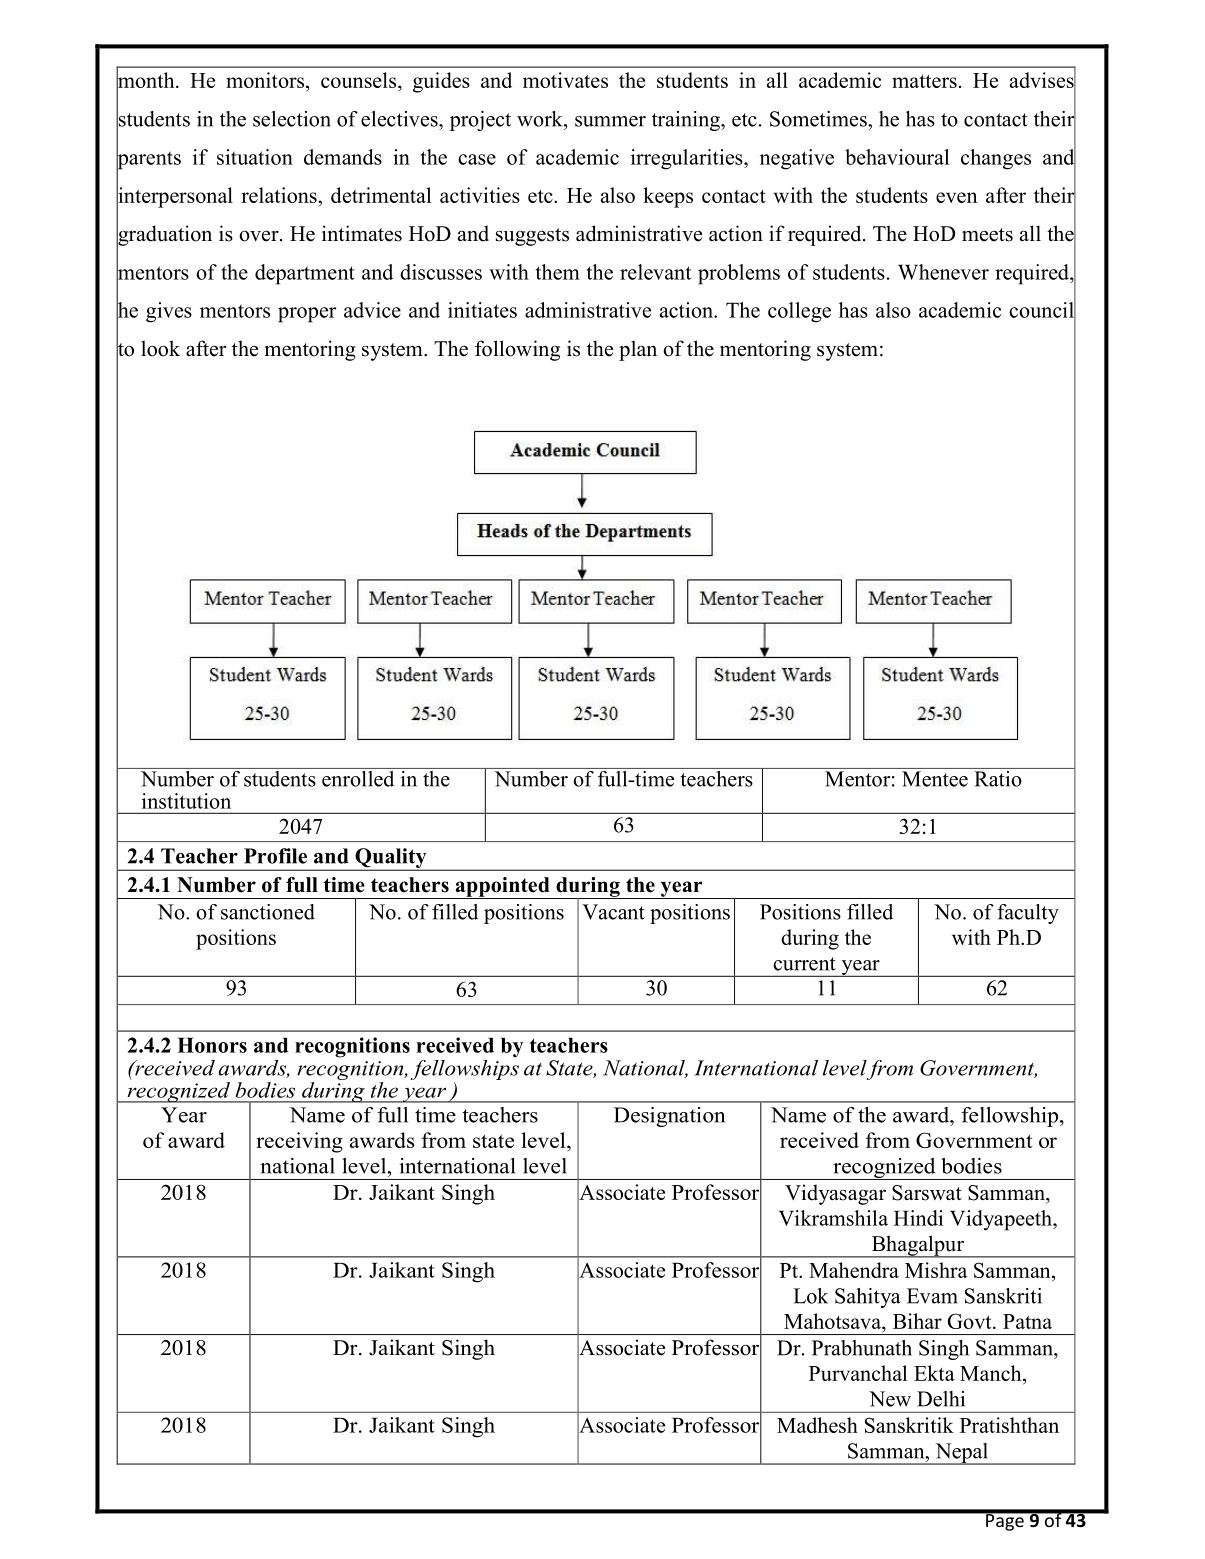 The image size is (1205, 1559). Describe the element at coordinates (941, 1399) in the screenshot. I see `Delhi` at that location.
